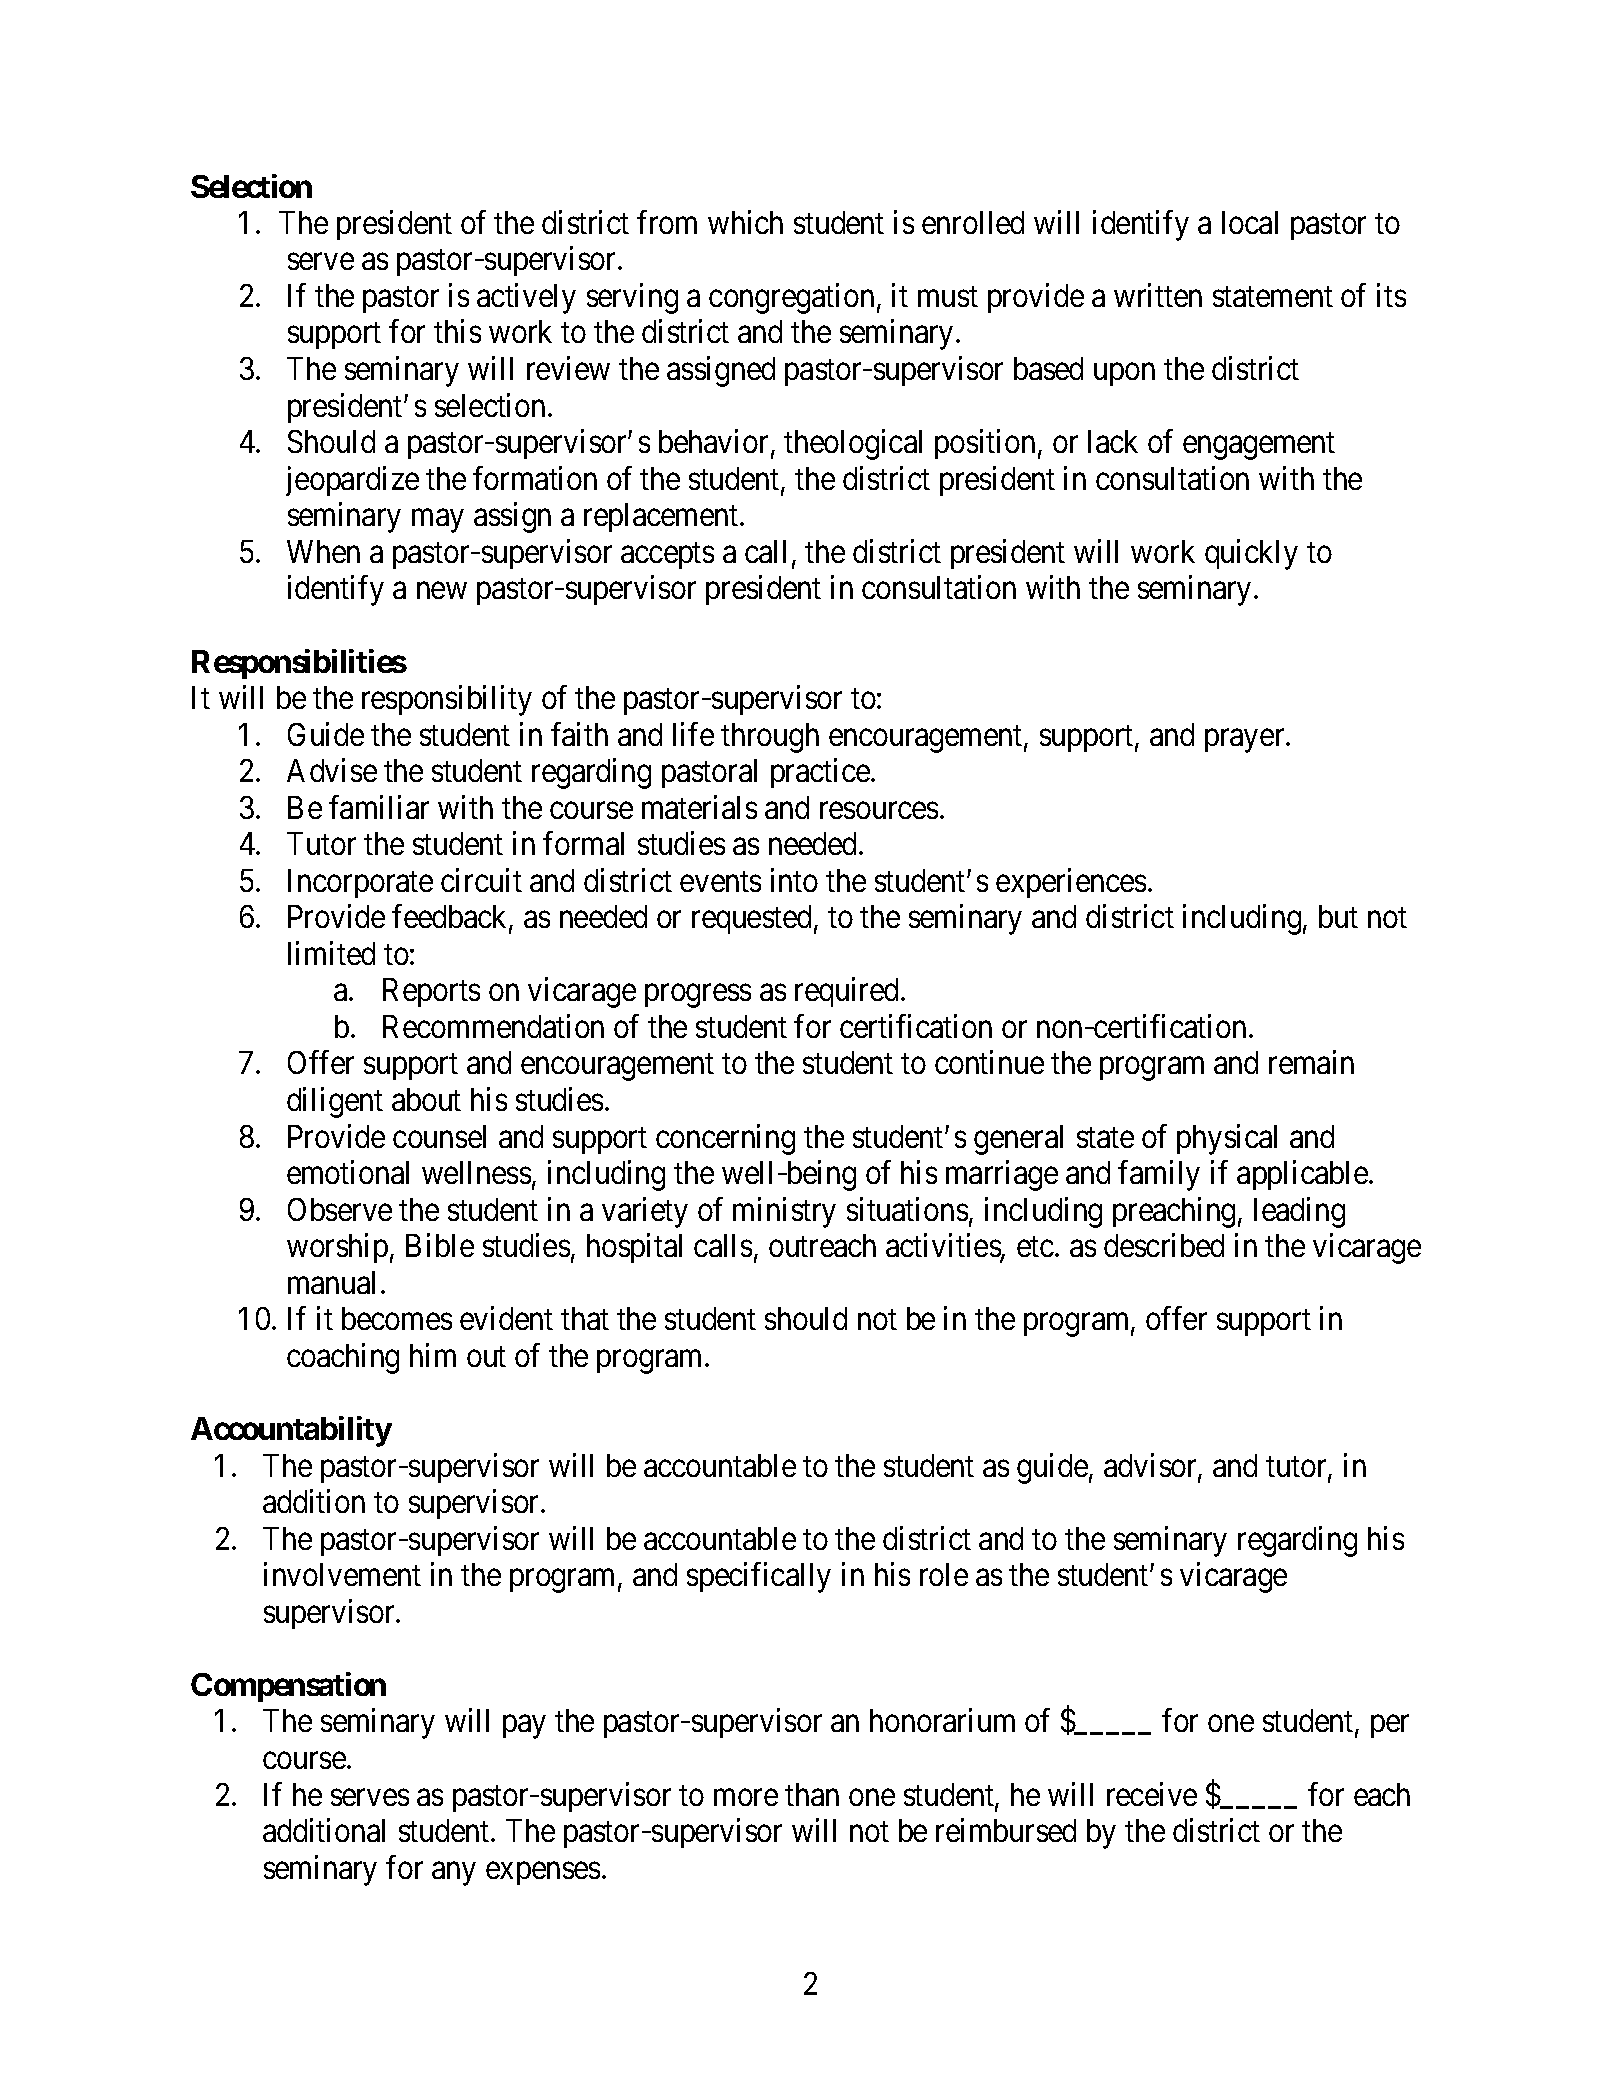  What do you see at coordinates (791, 298) in the document?
I see `congregation` at bounding box center [791, 298].
